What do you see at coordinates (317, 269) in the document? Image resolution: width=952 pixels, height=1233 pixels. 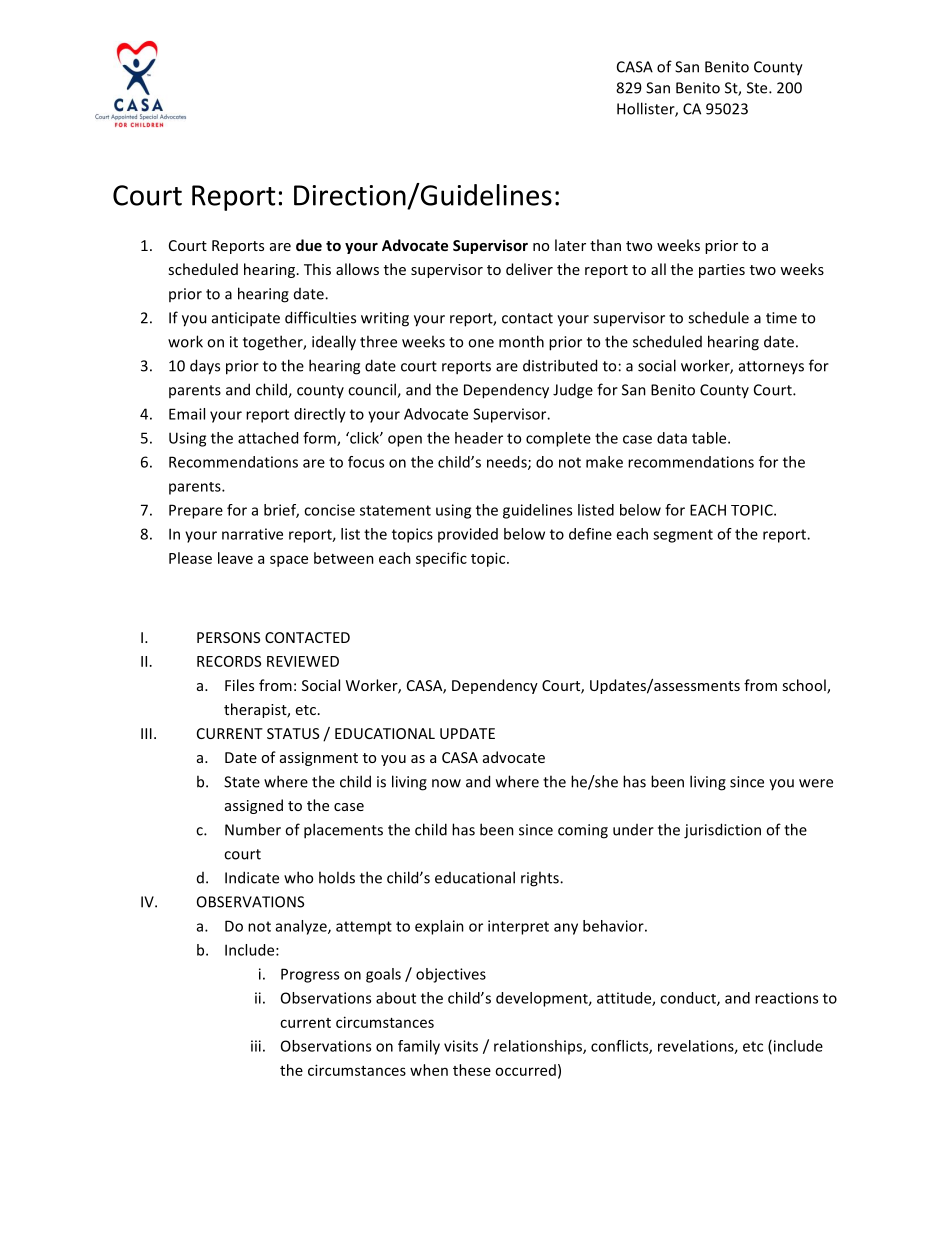 I see `This` at bounding box center [317, 269].
